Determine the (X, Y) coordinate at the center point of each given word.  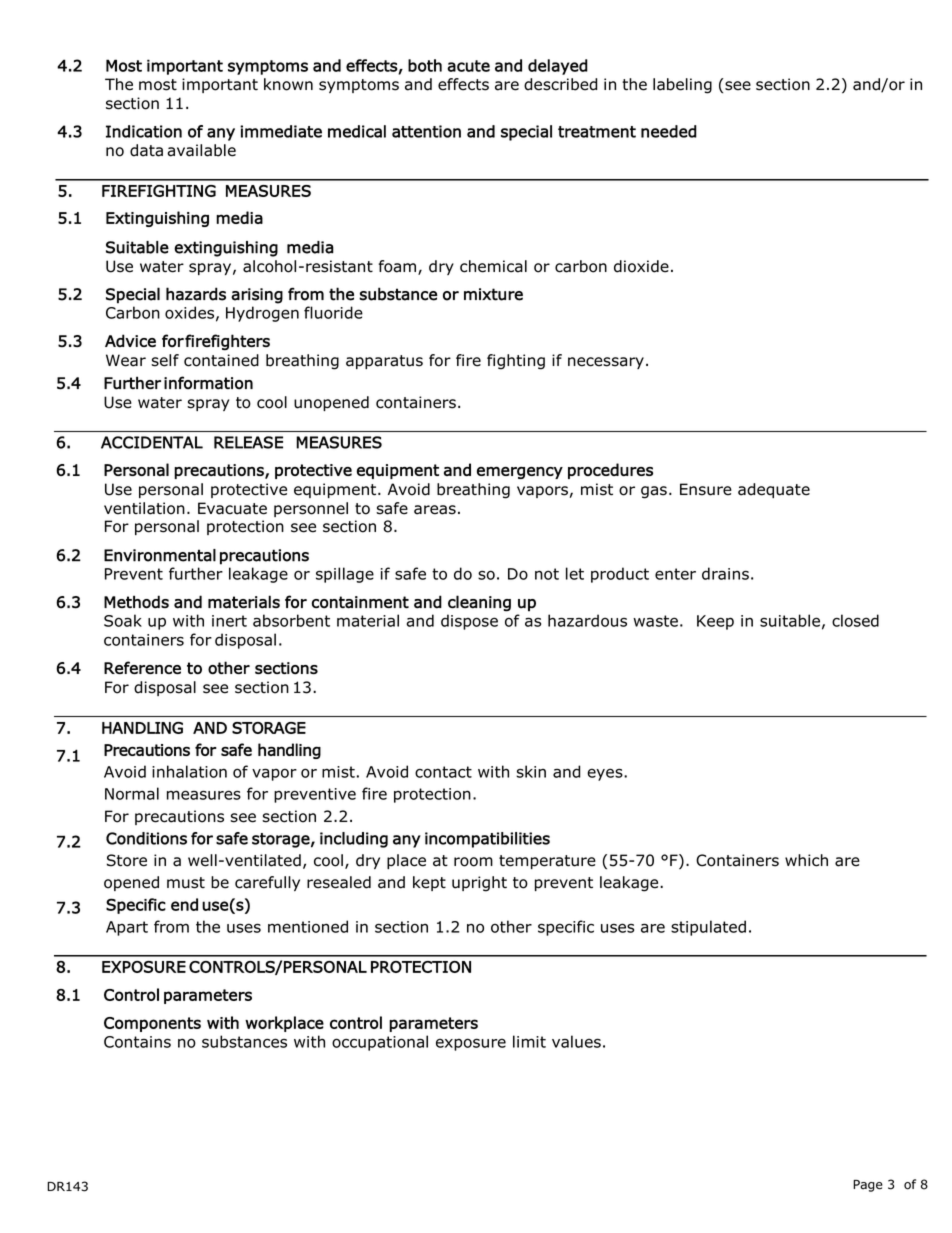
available (201, 150)
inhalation (189, 771)
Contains (137, 1042)
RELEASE (248, 442)
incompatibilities (487, 840)
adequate (774, 490)
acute (468, 66)
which (806, 860)
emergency (520, 473)
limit (529, 1041)
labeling (682, 86)
